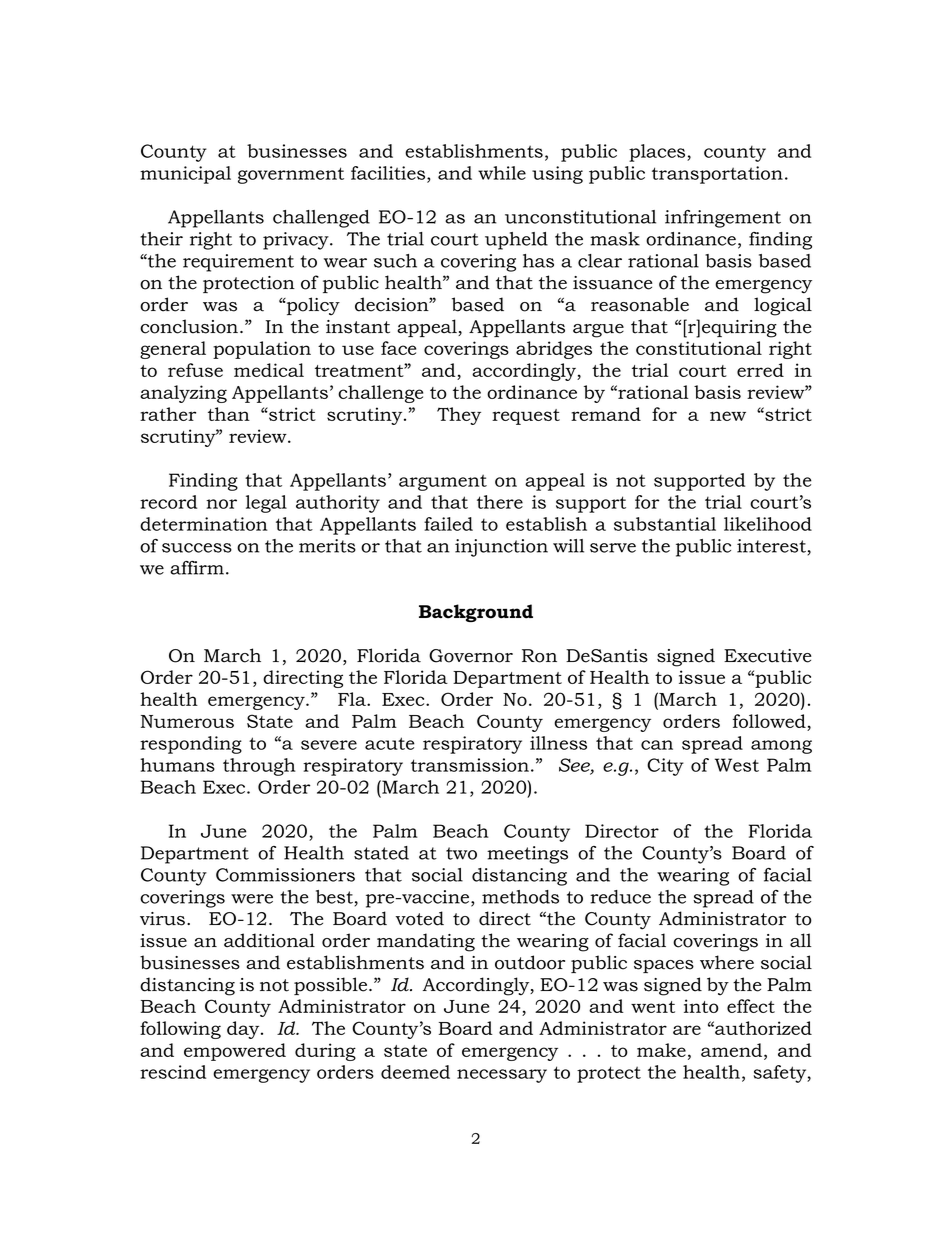  What do you see at coordinates (687, 1030) in the document?
I see `are` at bounding box center [687, 1030].
